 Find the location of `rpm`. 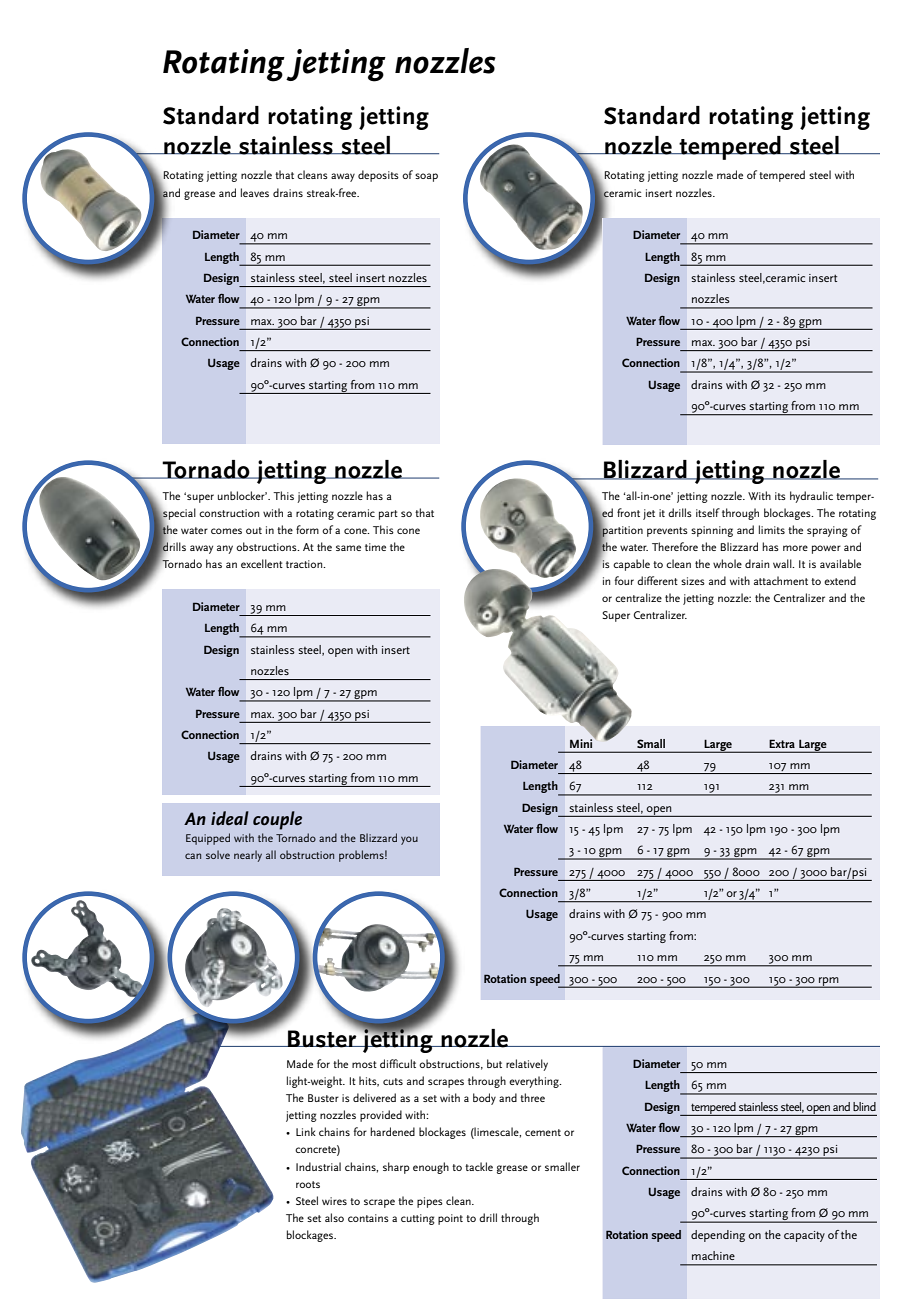

rpm is located at coordinates (829, 982).
